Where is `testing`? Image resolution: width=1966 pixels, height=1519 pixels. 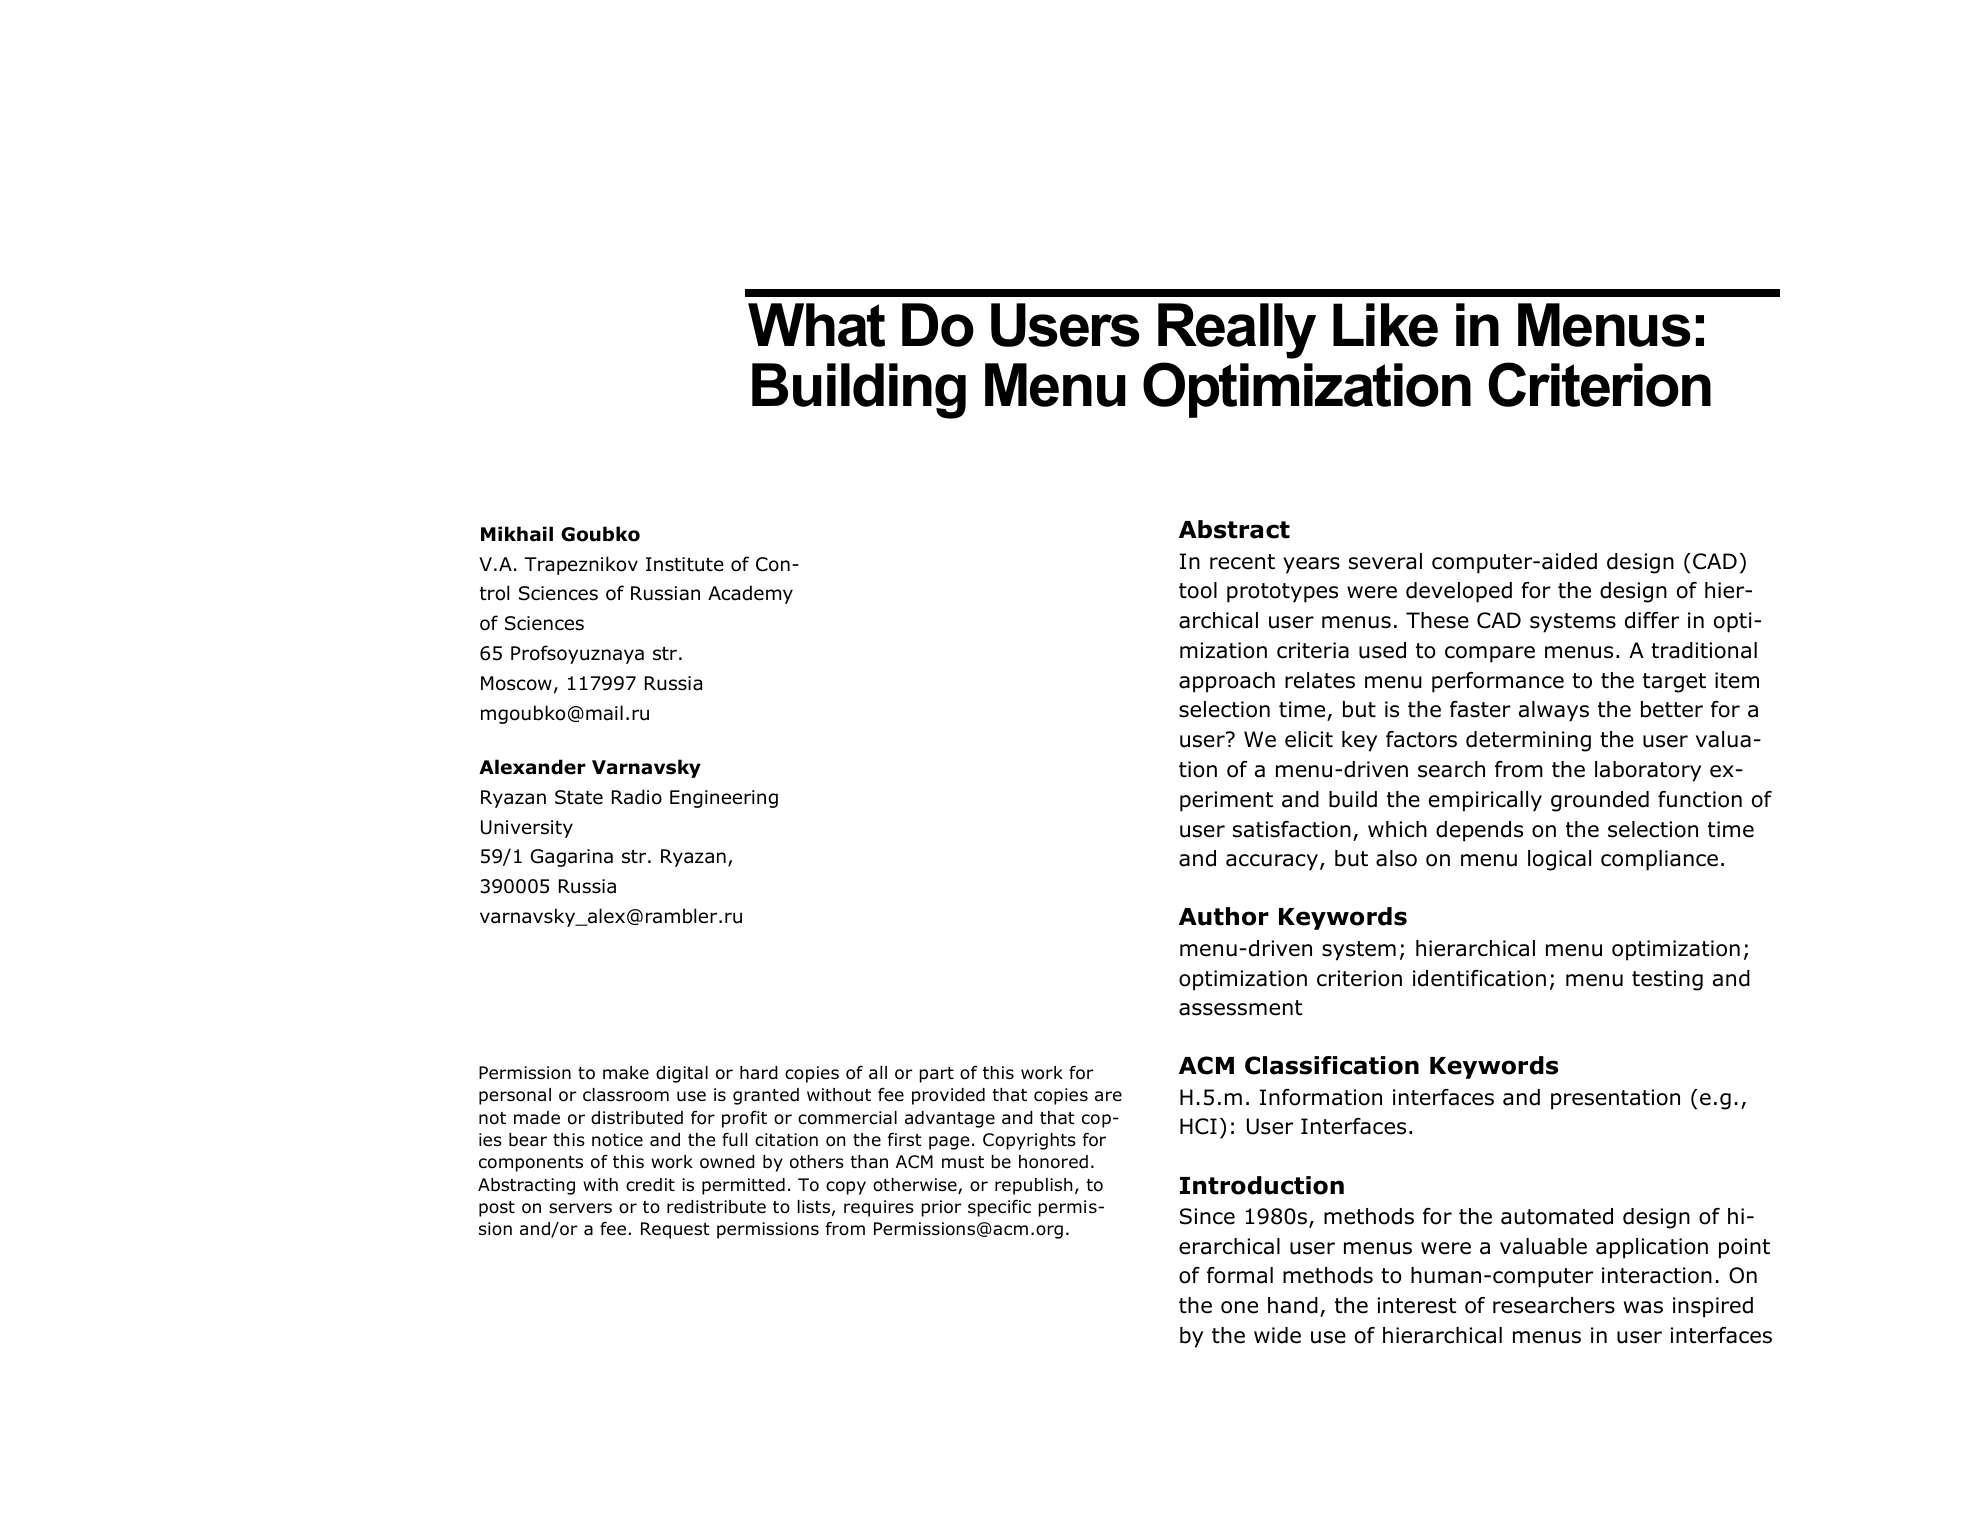
testing is located at coordinates (1667, 980).
